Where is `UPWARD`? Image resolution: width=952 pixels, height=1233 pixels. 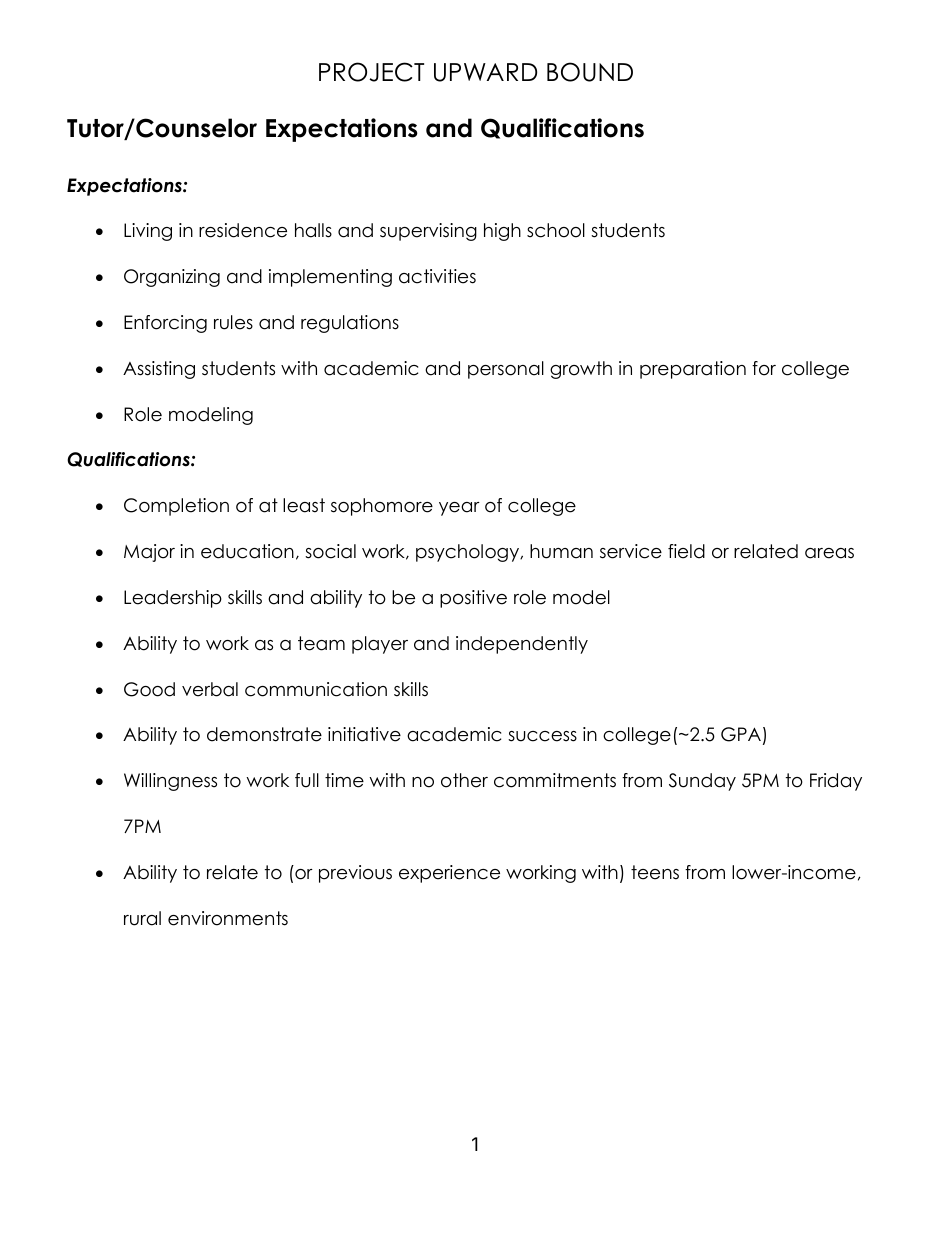 UPWARD is located at coordinates (485, 72).
